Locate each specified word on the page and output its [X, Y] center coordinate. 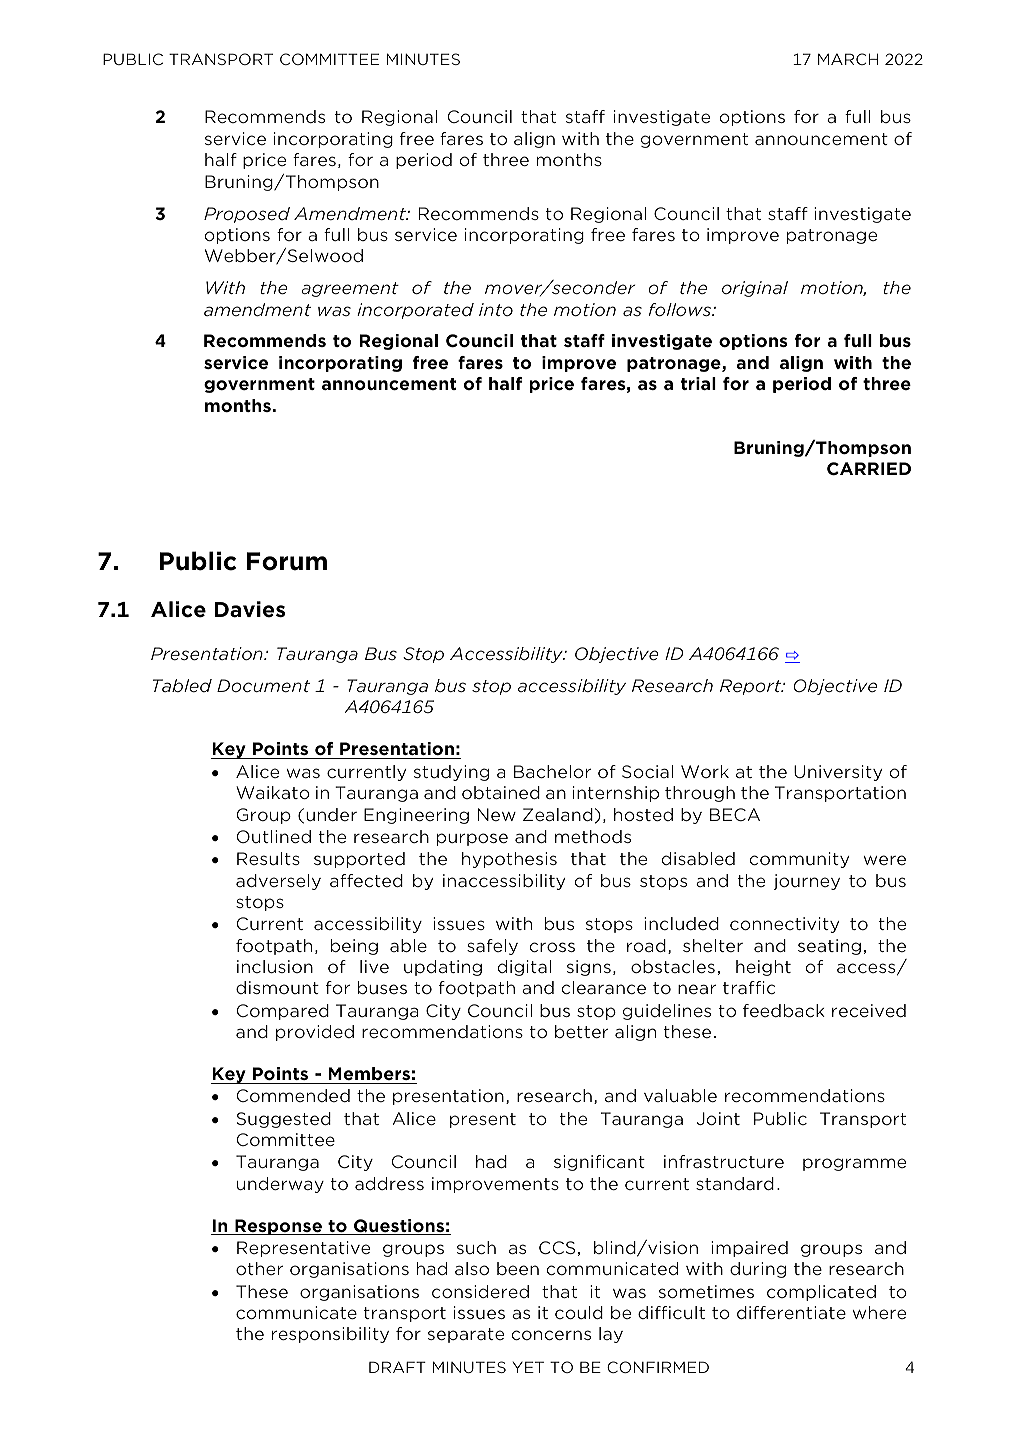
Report [752, 687]
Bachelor [552, 771]
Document [263, 685]
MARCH [848, 59]
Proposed [247, 215]
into [496, 309]
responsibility [330, 1335]
